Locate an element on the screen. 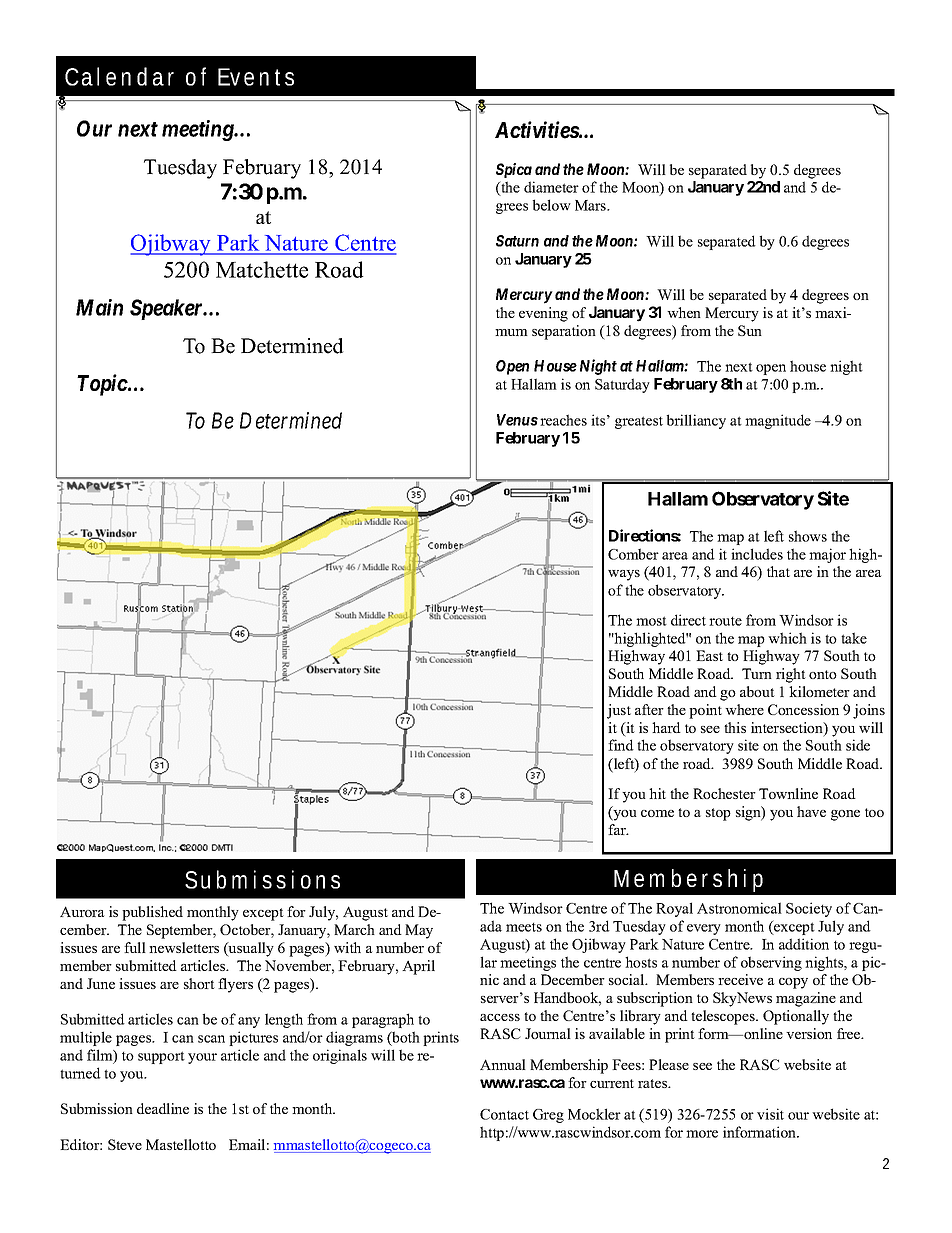 The image size is (952, 1233). Venus is located at coordinates (517, 420).
